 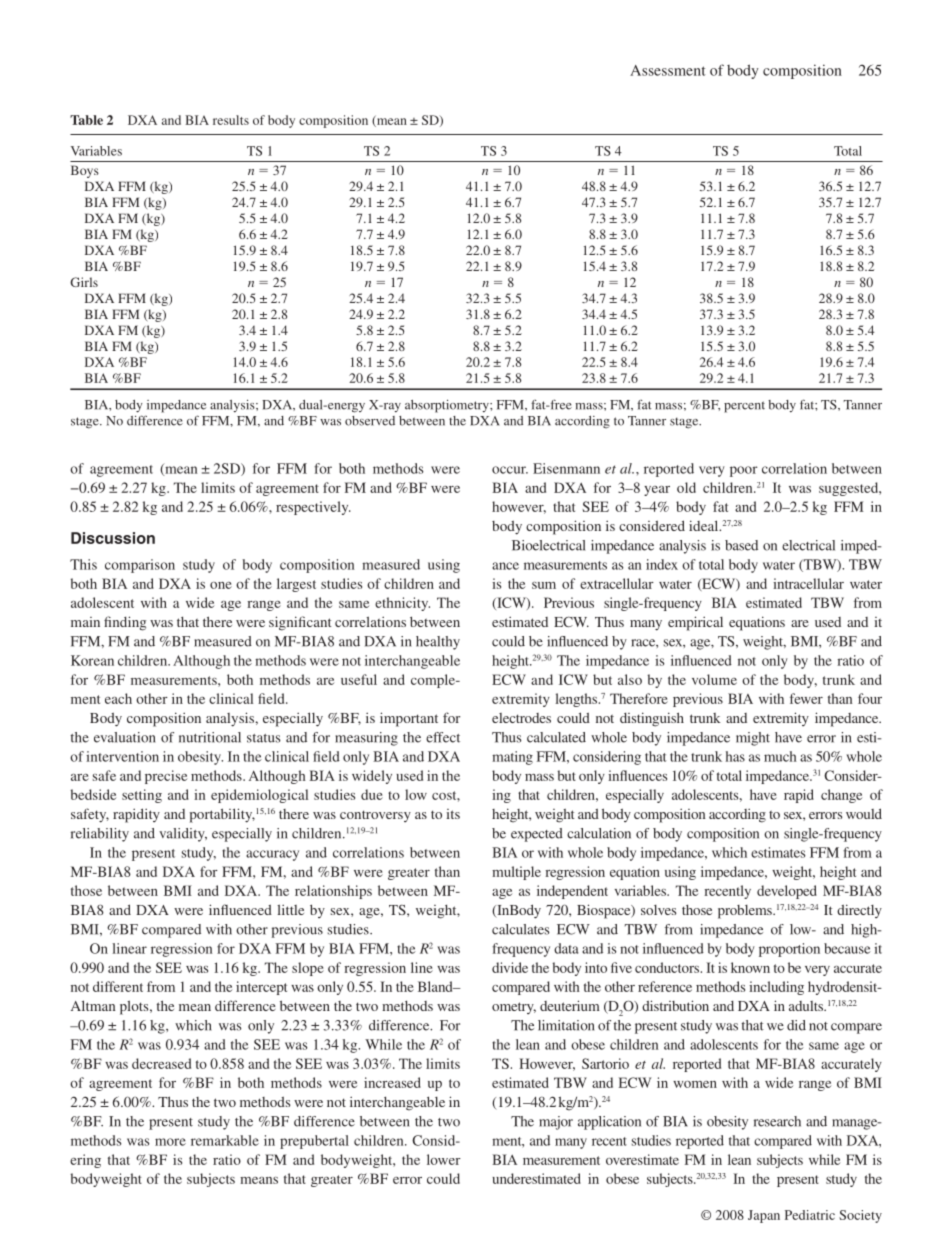 I want to click on nding, so click(x=129, y=623).
